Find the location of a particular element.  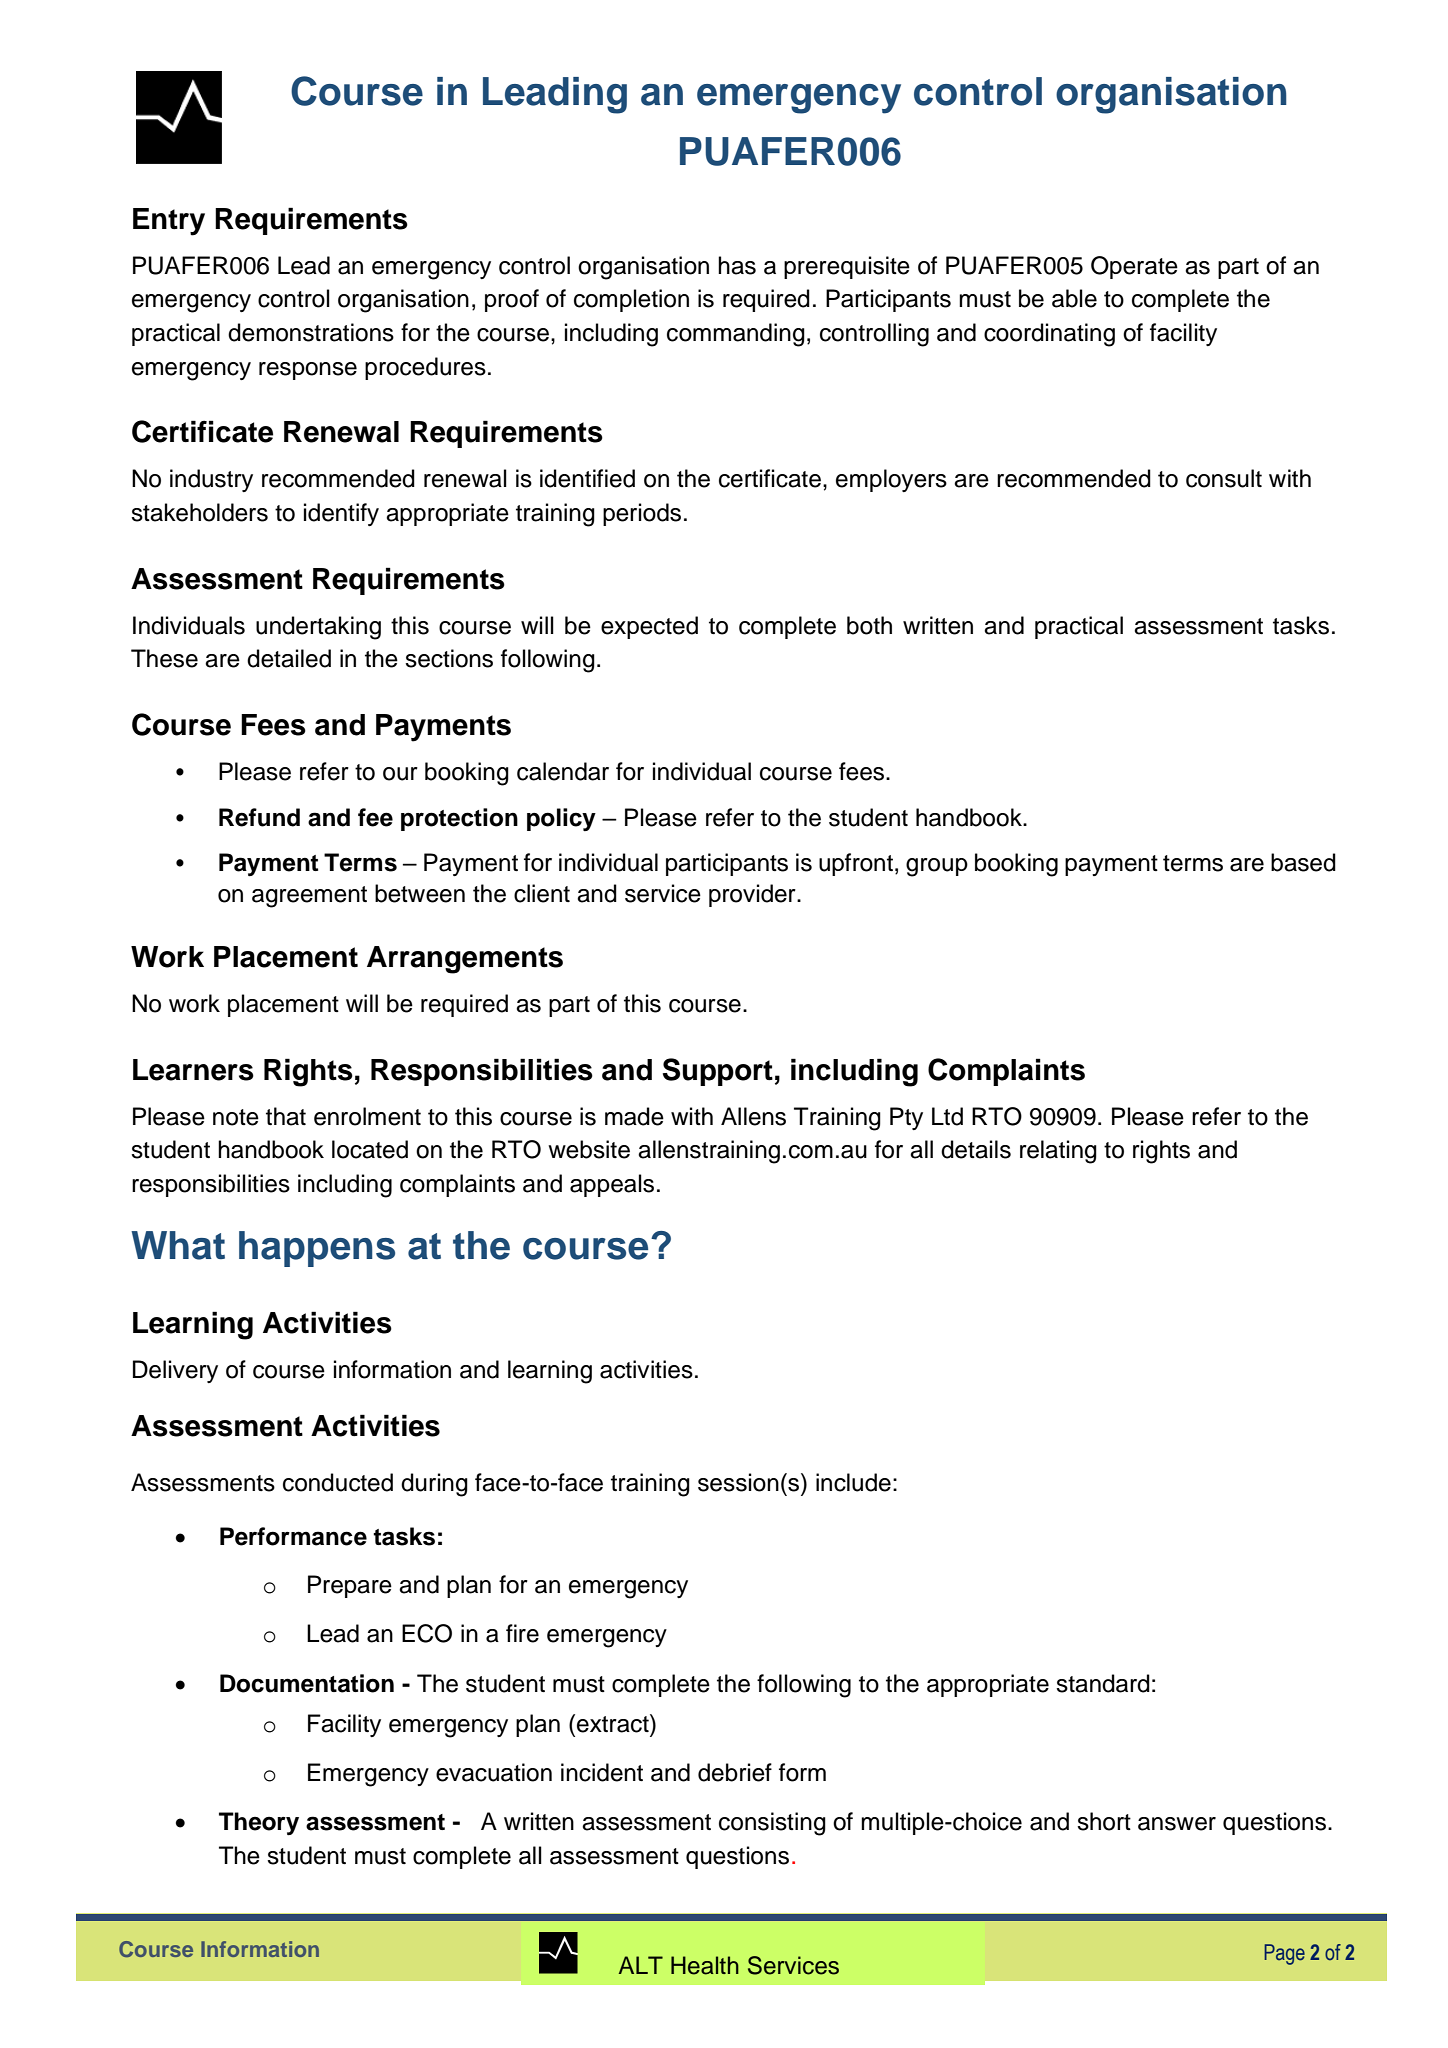

demonstrations is located at coordinates (311, 332).
